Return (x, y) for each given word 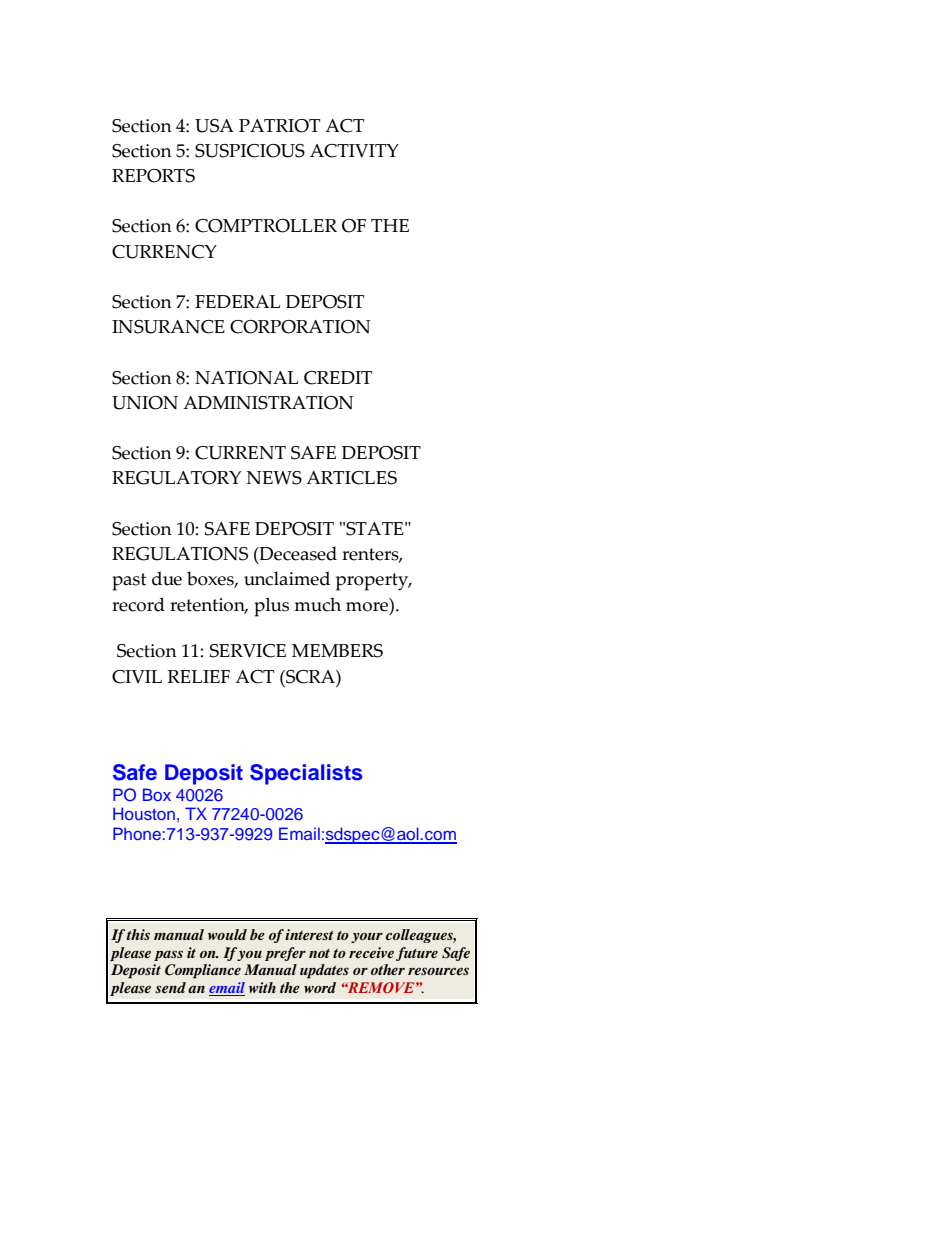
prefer (285, 954)
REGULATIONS (180, 554)
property (373, 582)
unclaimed (287, 578)
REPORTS (153, 176)
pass (168, 955)
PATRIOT (279, 126)
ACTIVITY (354, 151)
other (388, 969)
